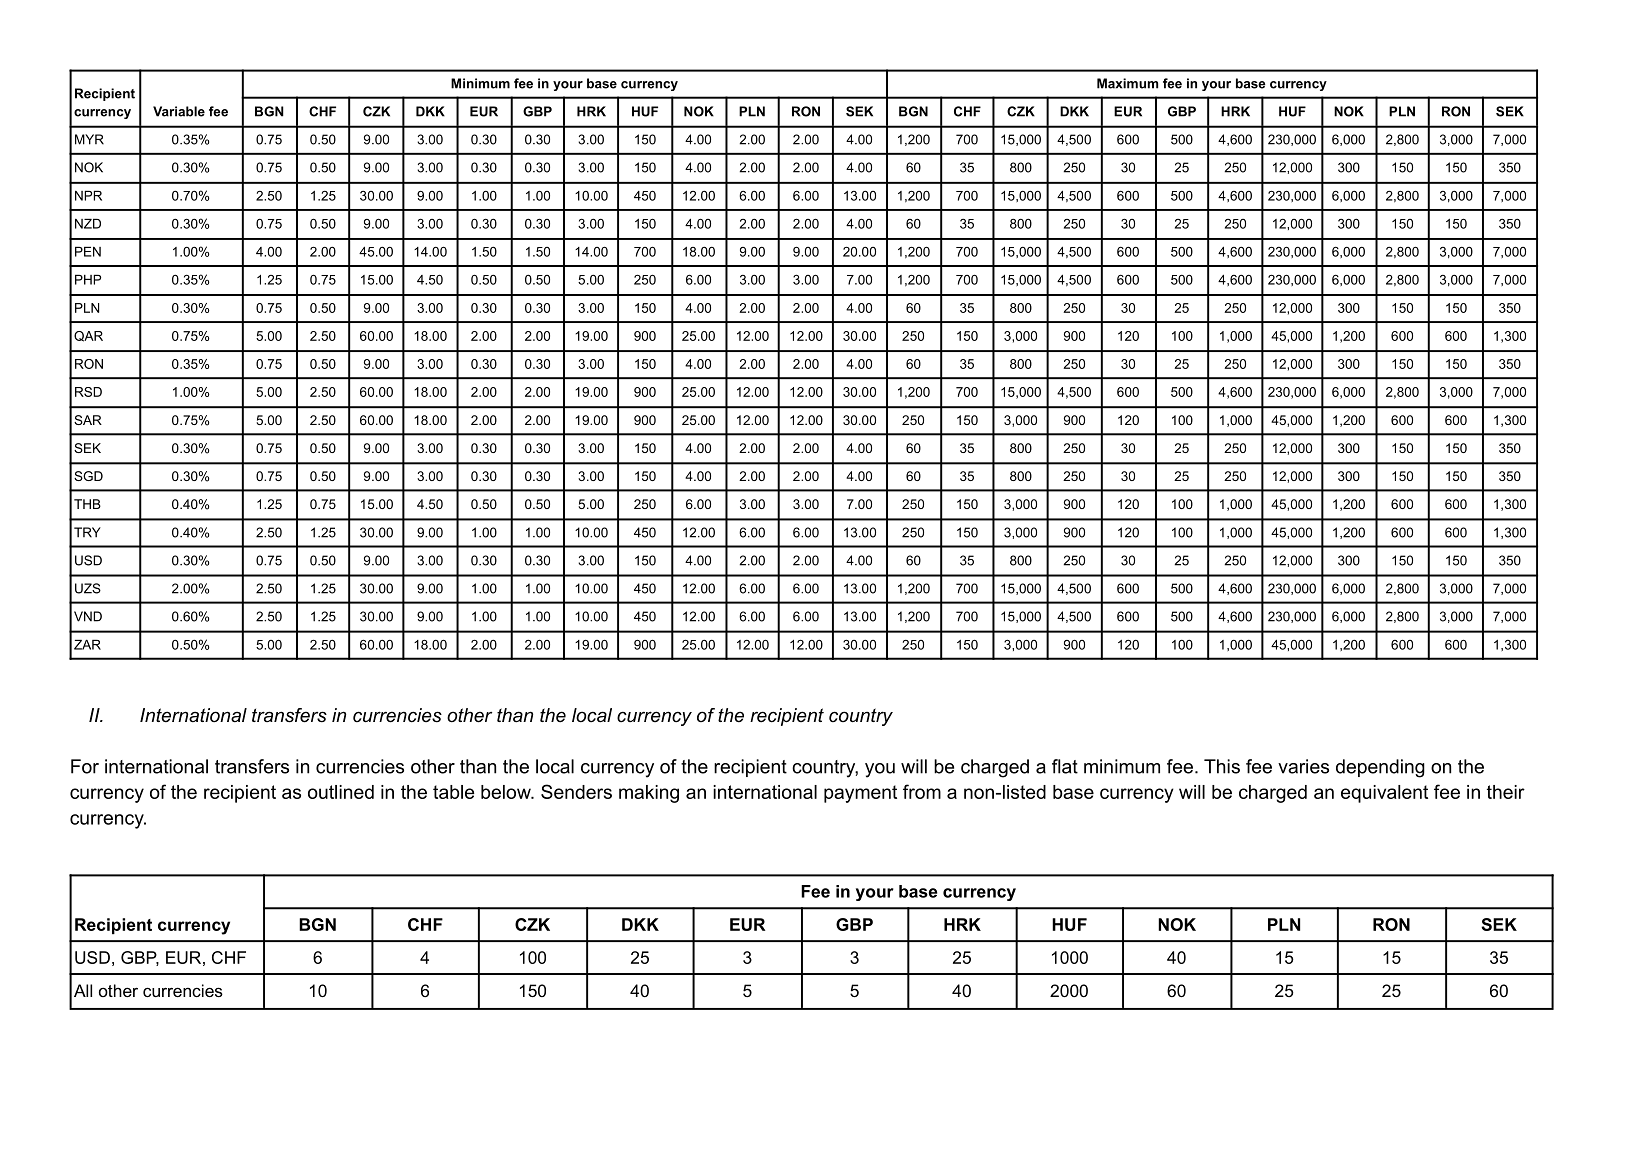  What do you see at coordinates (179, 111) in the screenshot?
I see `Variable` at bounding box center [179, 111].
